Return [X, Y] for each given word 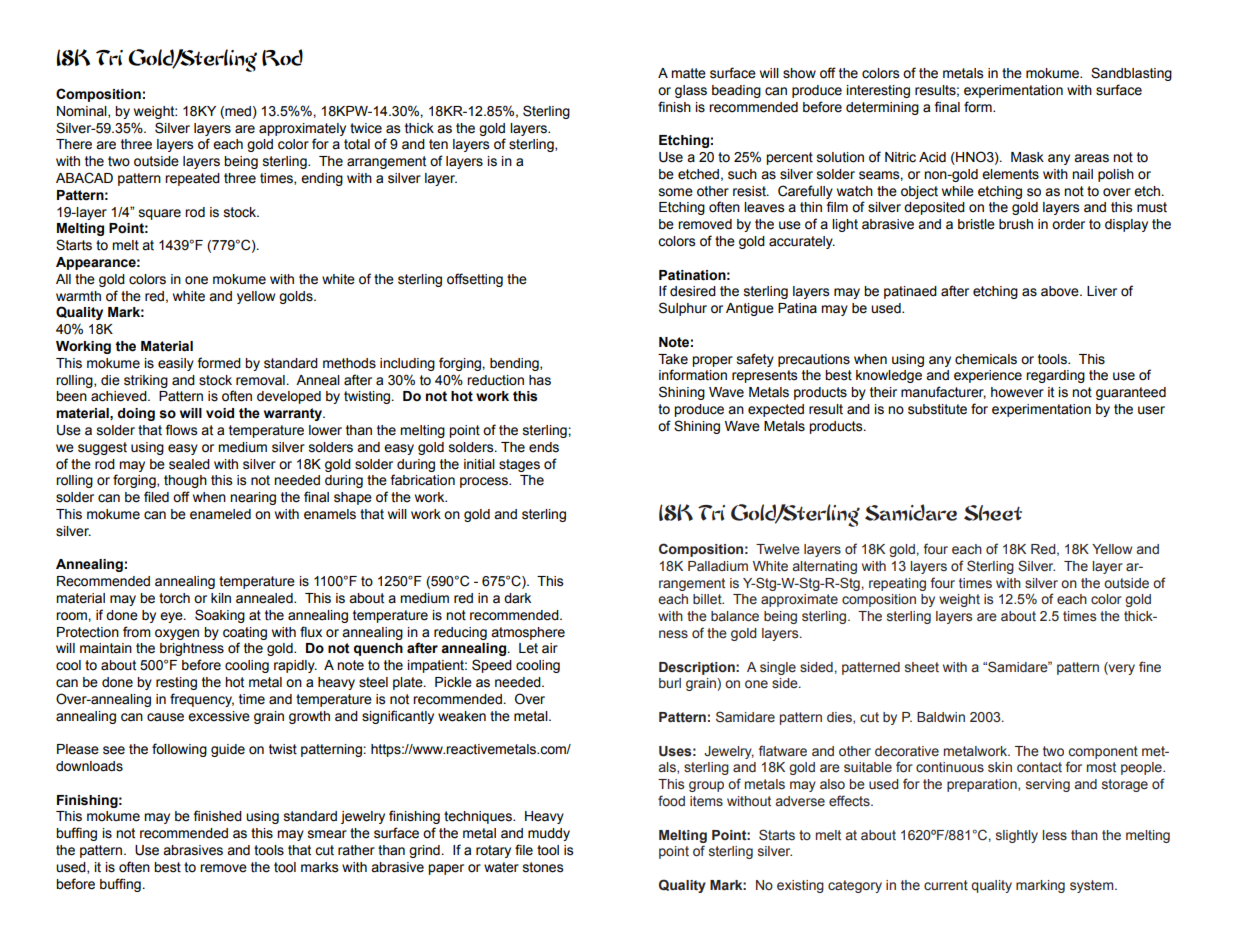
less [1054, 835]
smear [327, 834]
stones [543, 867]
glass [691, 91]
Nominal [83, 112]
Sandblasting [1131, 74]
